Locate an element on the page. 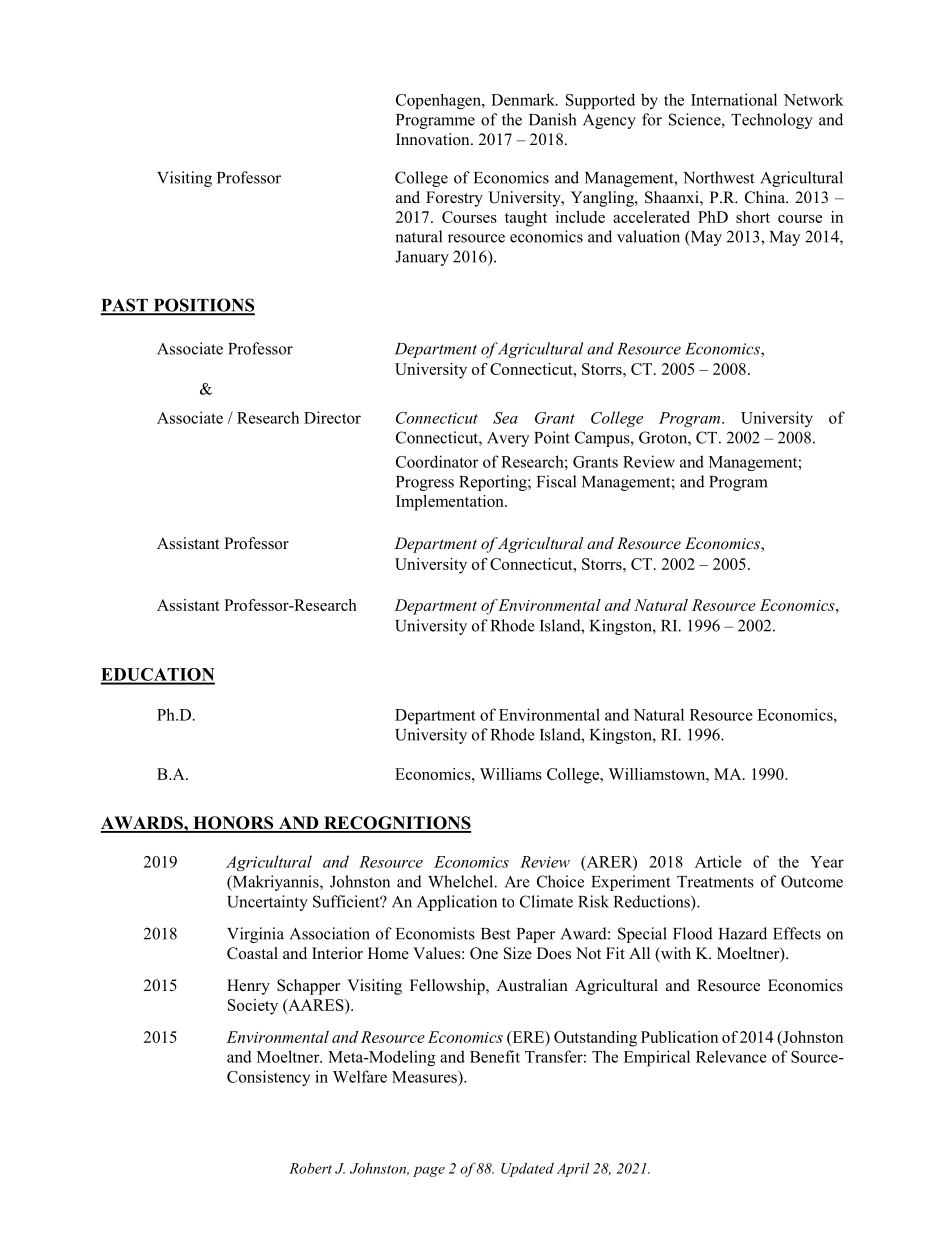 The width and height of the image is (952, 1233). page is located at coordinates (429, 1171).
